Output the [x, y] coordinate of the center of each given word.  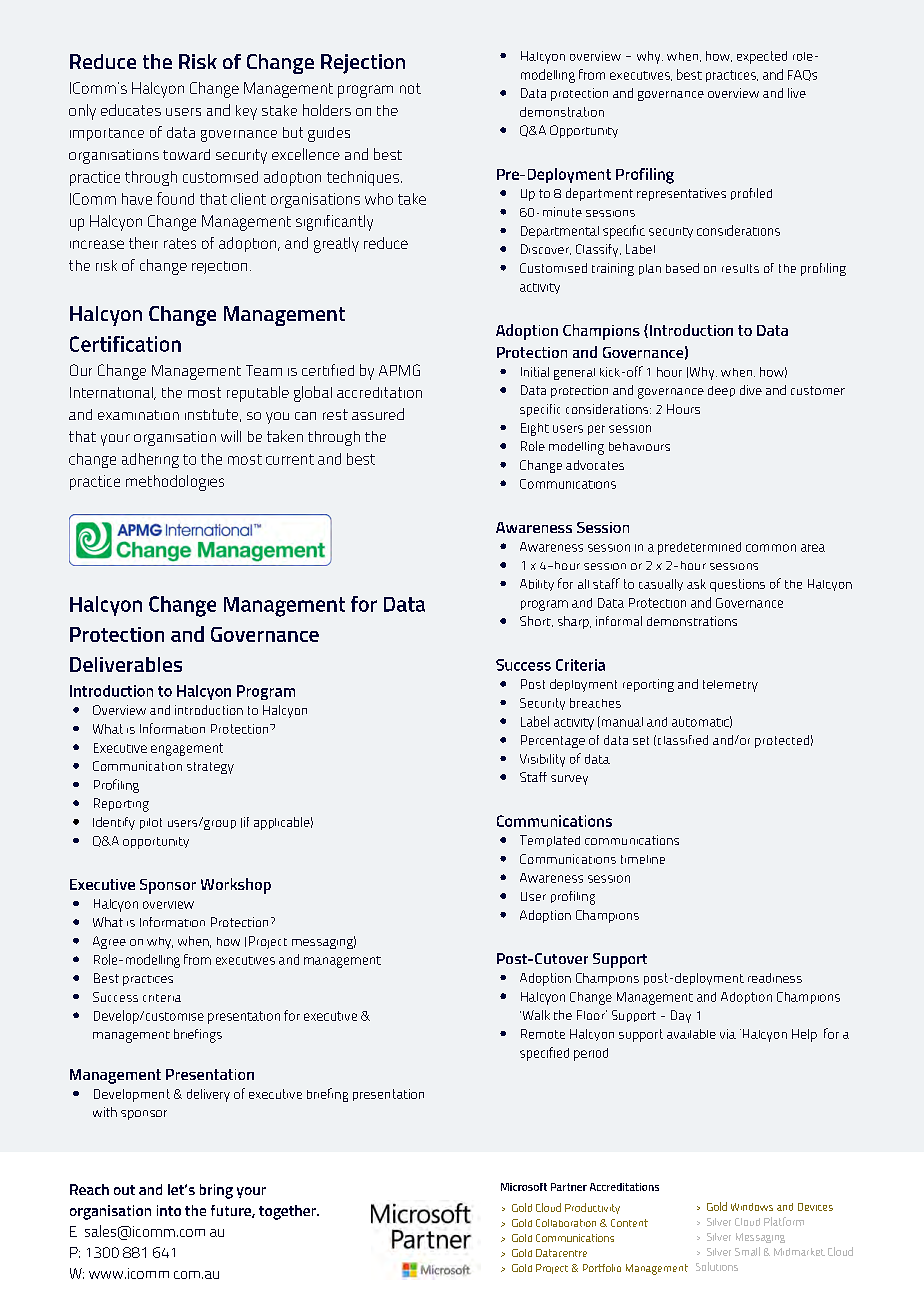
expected [762, 57]
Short [536, 621]
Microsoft [524, 1187]
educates [131, 110]
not [410, 88]
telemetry [730, 686]
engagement [187, 749]
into [169, 1210]
